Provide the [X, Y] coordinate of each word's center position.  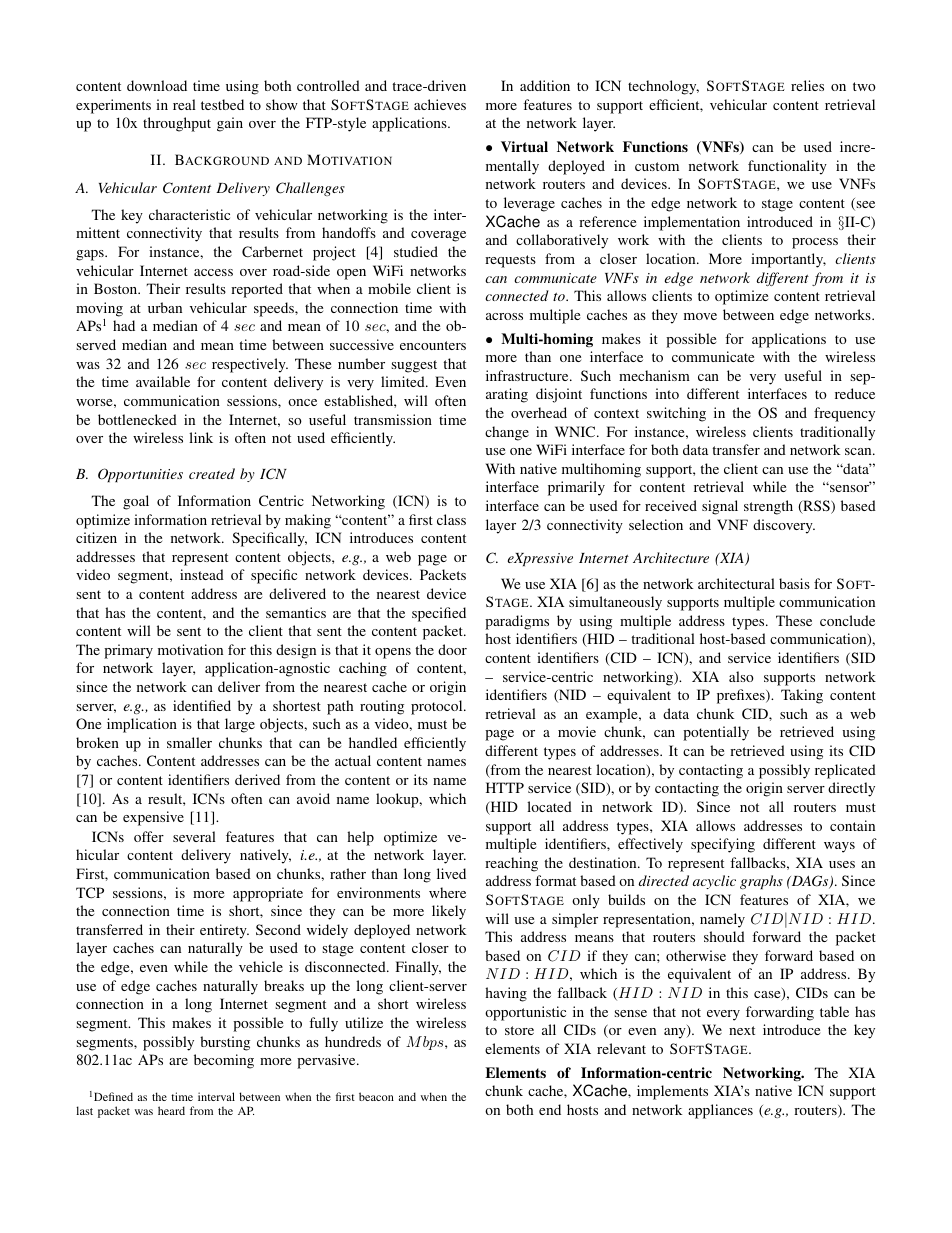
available [163, 381]
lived [451, 873]
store [519, 1030]
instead [202, 574]
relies [807, 85]
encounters [433, 345]
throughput [177, 124]
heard [171, 1110]
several [194, 836]
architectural [736, 583]
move [700, 316]
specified [439, 614]
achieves [440, 104]
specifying [723, 845]
